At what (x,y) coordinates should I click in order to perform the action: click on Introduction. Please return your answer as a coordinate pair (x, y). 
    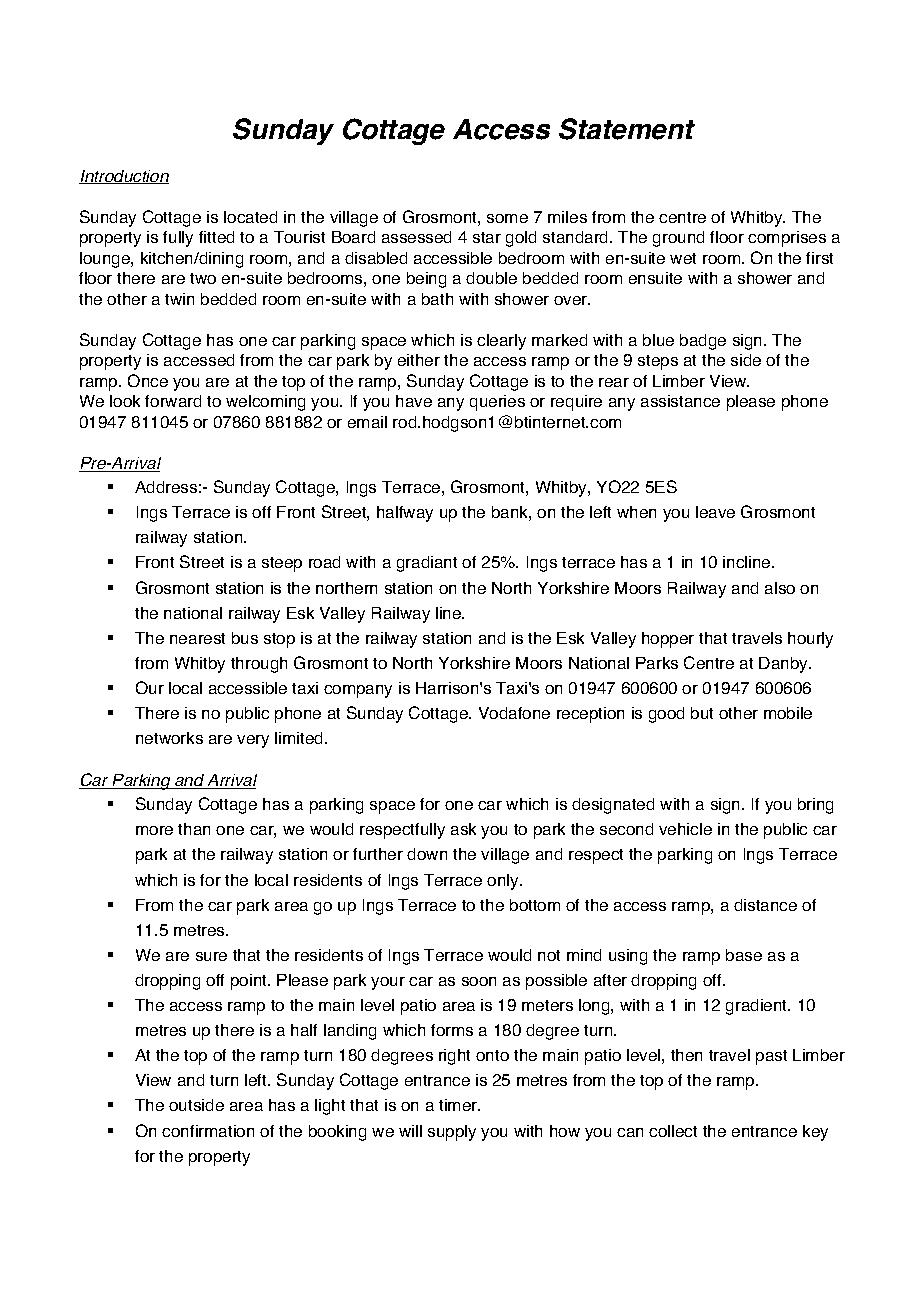
    Looking at the image, I should click on (124, 177).
